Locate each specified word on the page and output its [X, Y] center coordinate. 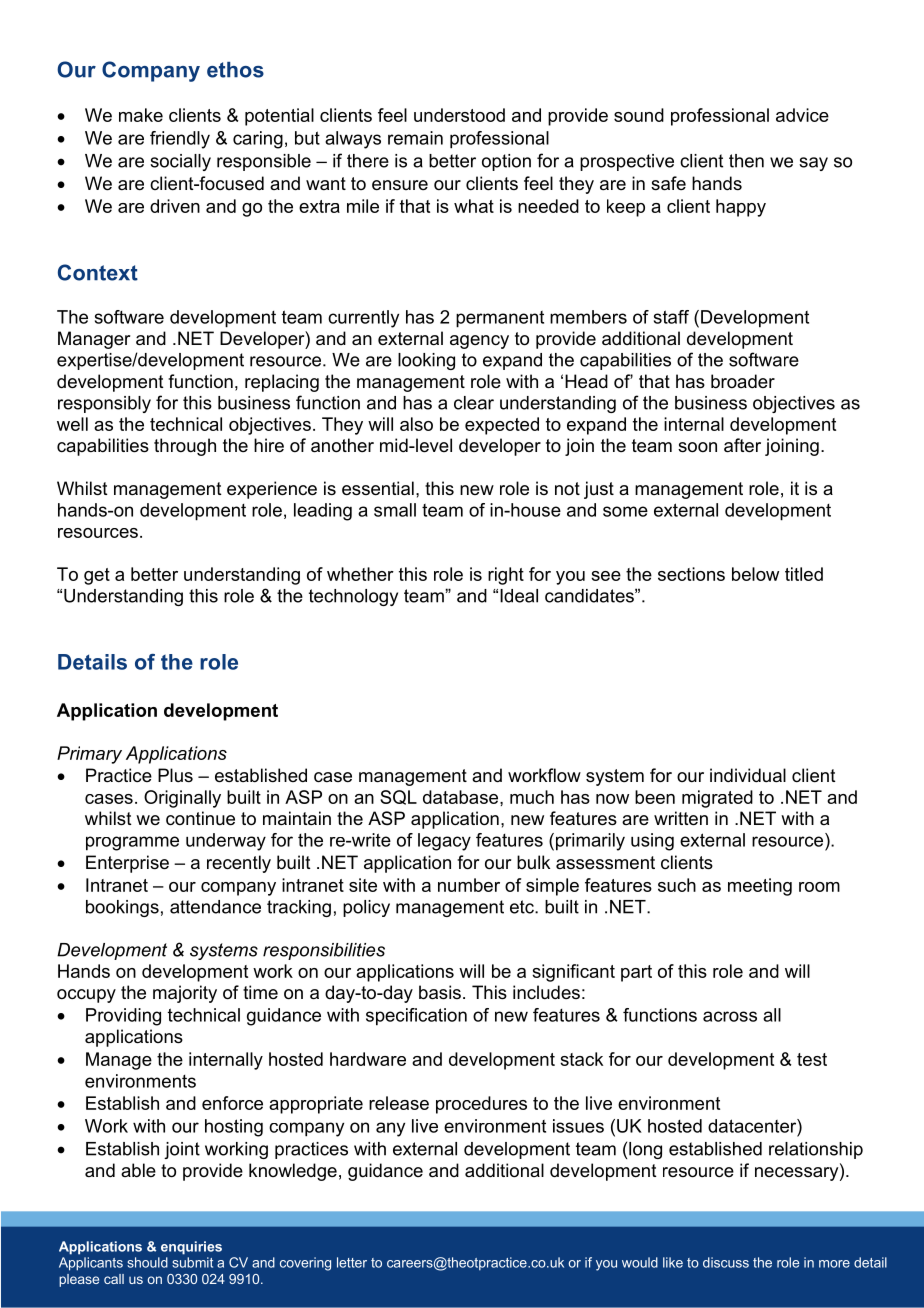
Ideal [519, 596]
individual [748, 775]
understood [459, 115]
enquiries [191, 1248]
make [141, 115]
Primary [89, 755]
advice [802, 115]
